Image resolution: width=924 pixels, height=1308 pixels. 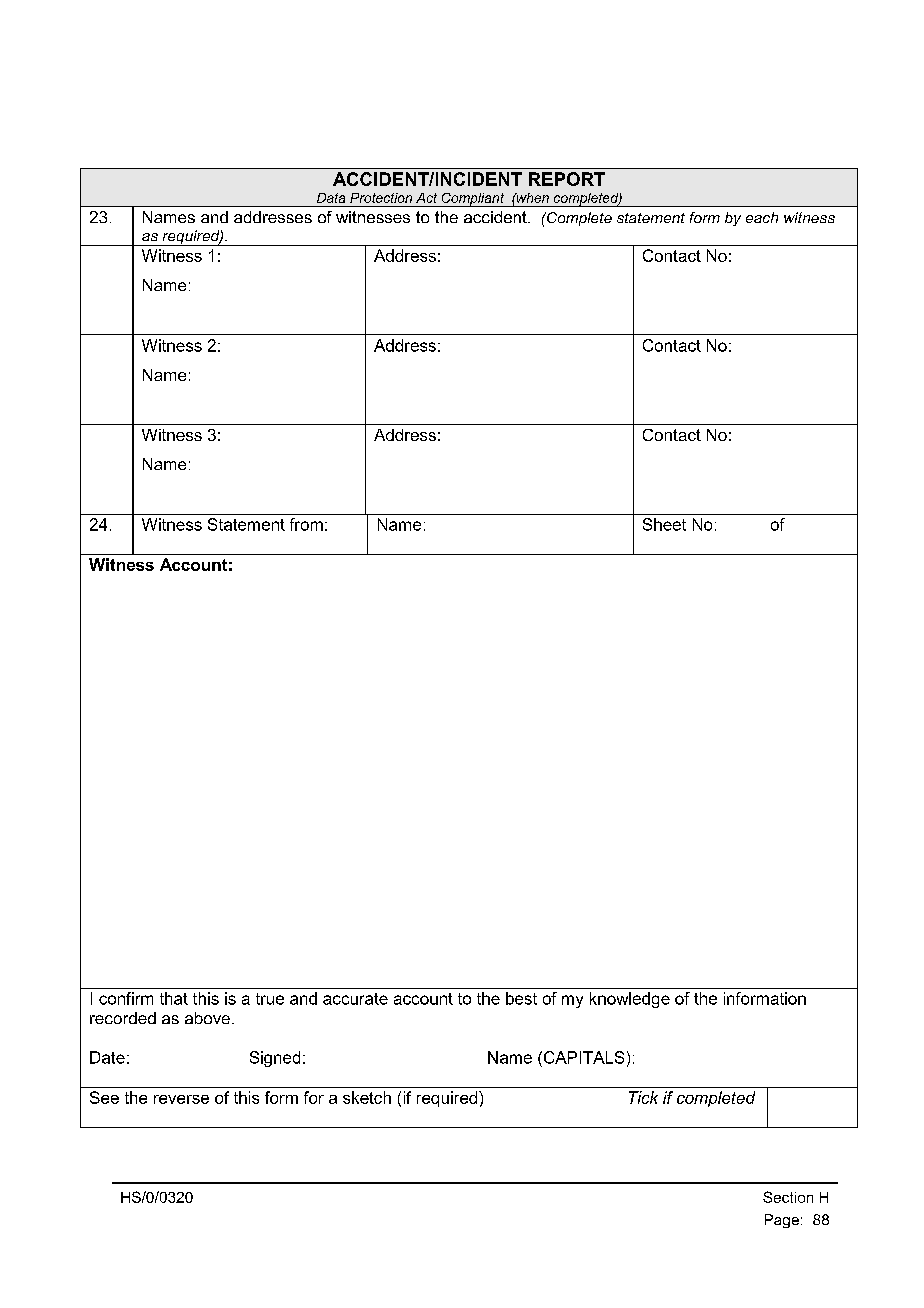 What do you see at coordinates (643, 1097) in the screenshot?
I see `Tick` at bounding box center [643, 1097].
